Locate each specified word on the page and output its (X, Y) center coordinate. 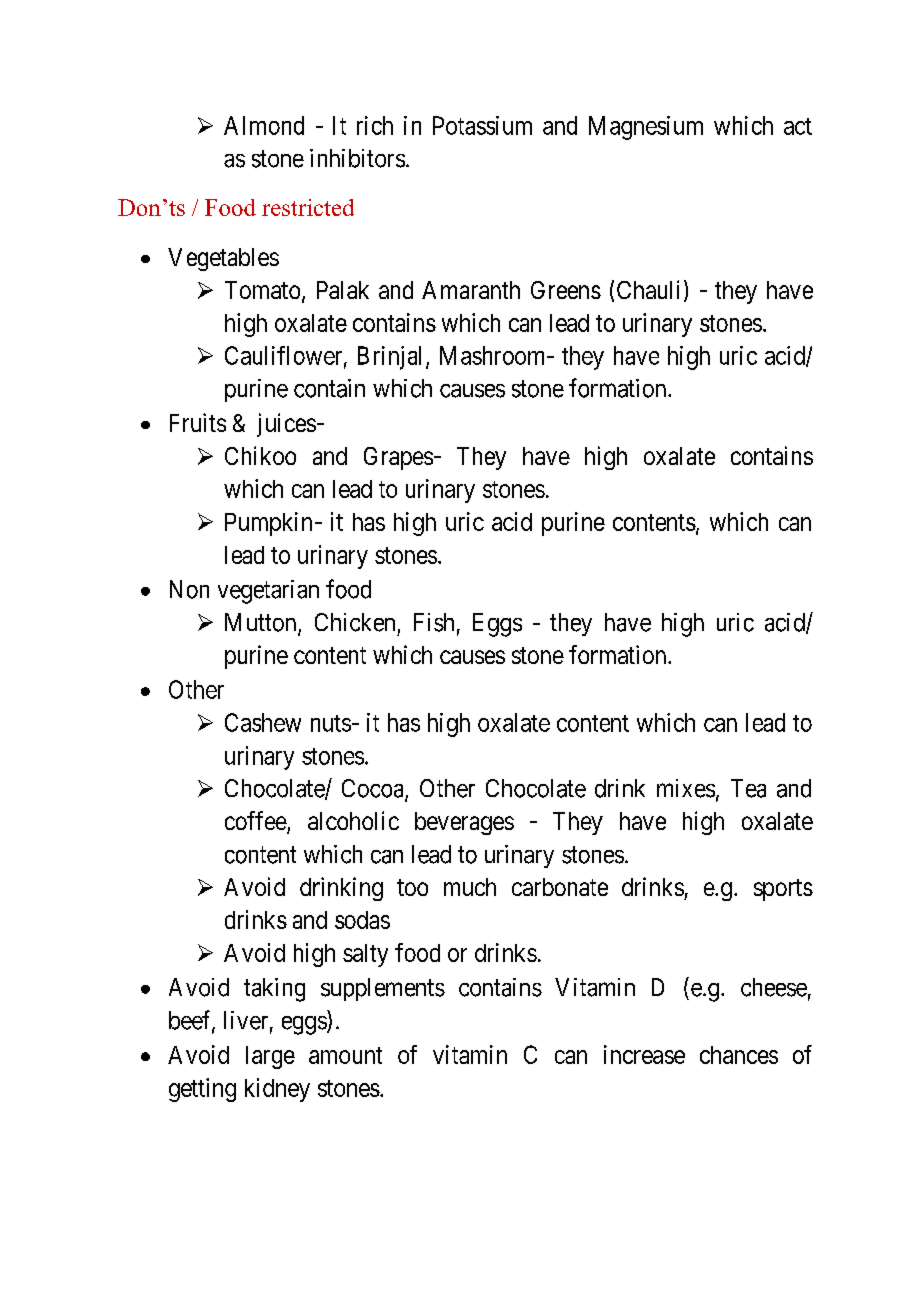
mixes (686, 788)
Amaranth (471, 290)
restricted (308, 207)
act (798, 126)
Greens (566, 290)
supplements (383, 989)
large (270, 1057)
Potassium (482, 125)
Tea (748, 788)
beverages (464, 823)
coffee (256, 822)
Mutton (262, 623)
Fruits (198, 422)
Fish (434, 622)
